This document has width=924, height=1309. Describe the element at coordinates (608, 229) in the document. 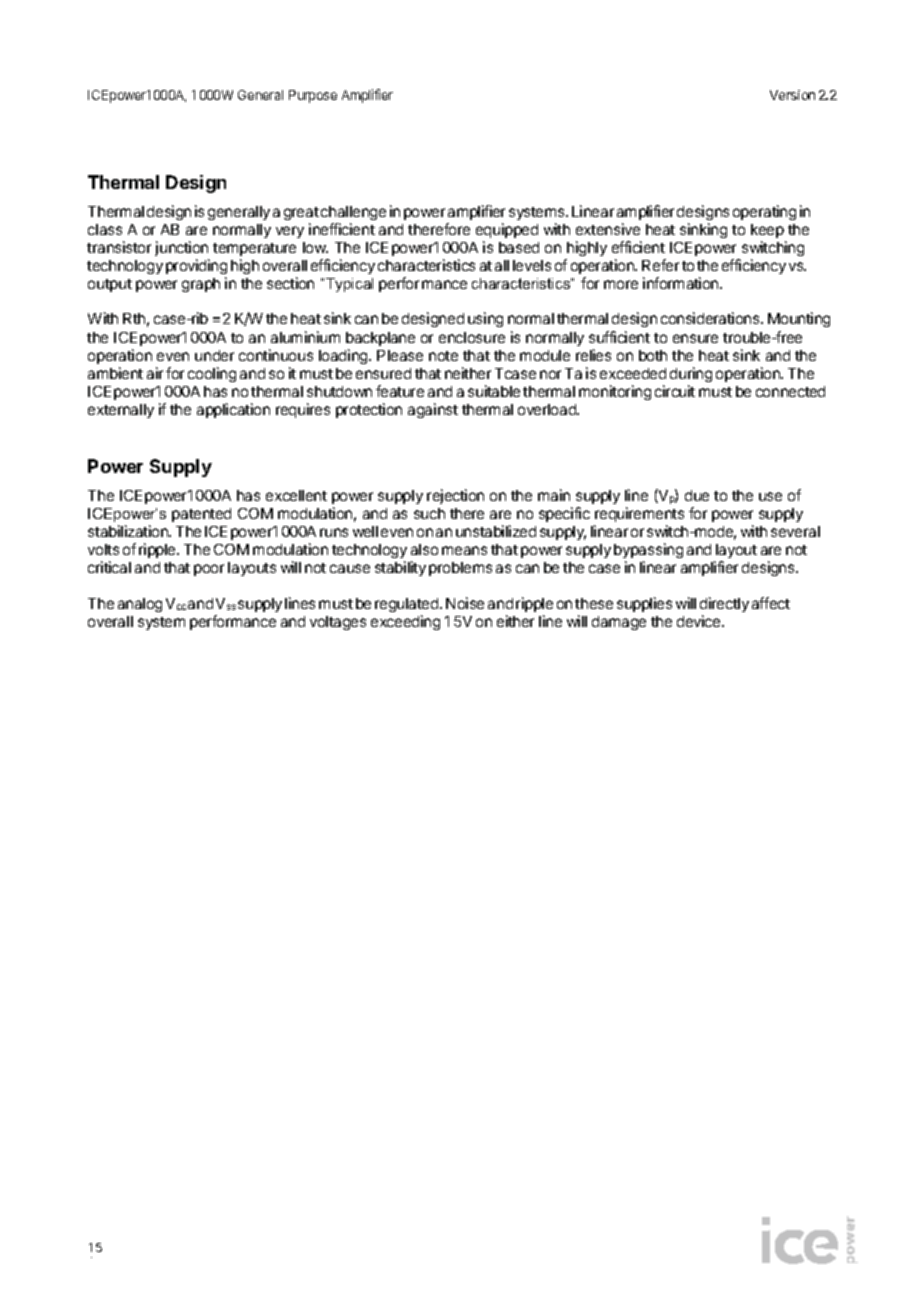

I see `extensive` at that location.
